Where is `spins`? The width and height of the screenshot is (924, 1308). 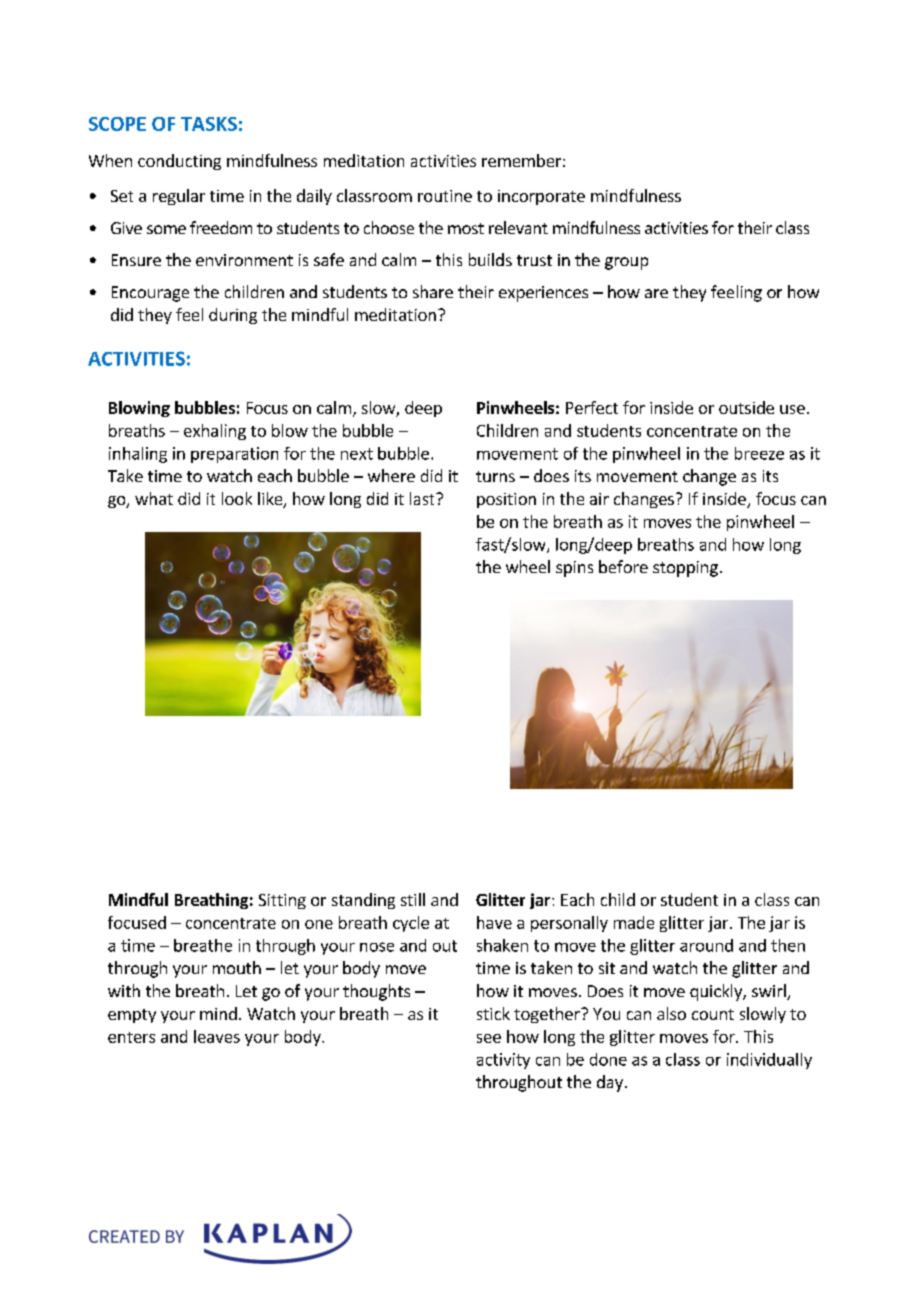 spins is located at coordinates (574, 569).
